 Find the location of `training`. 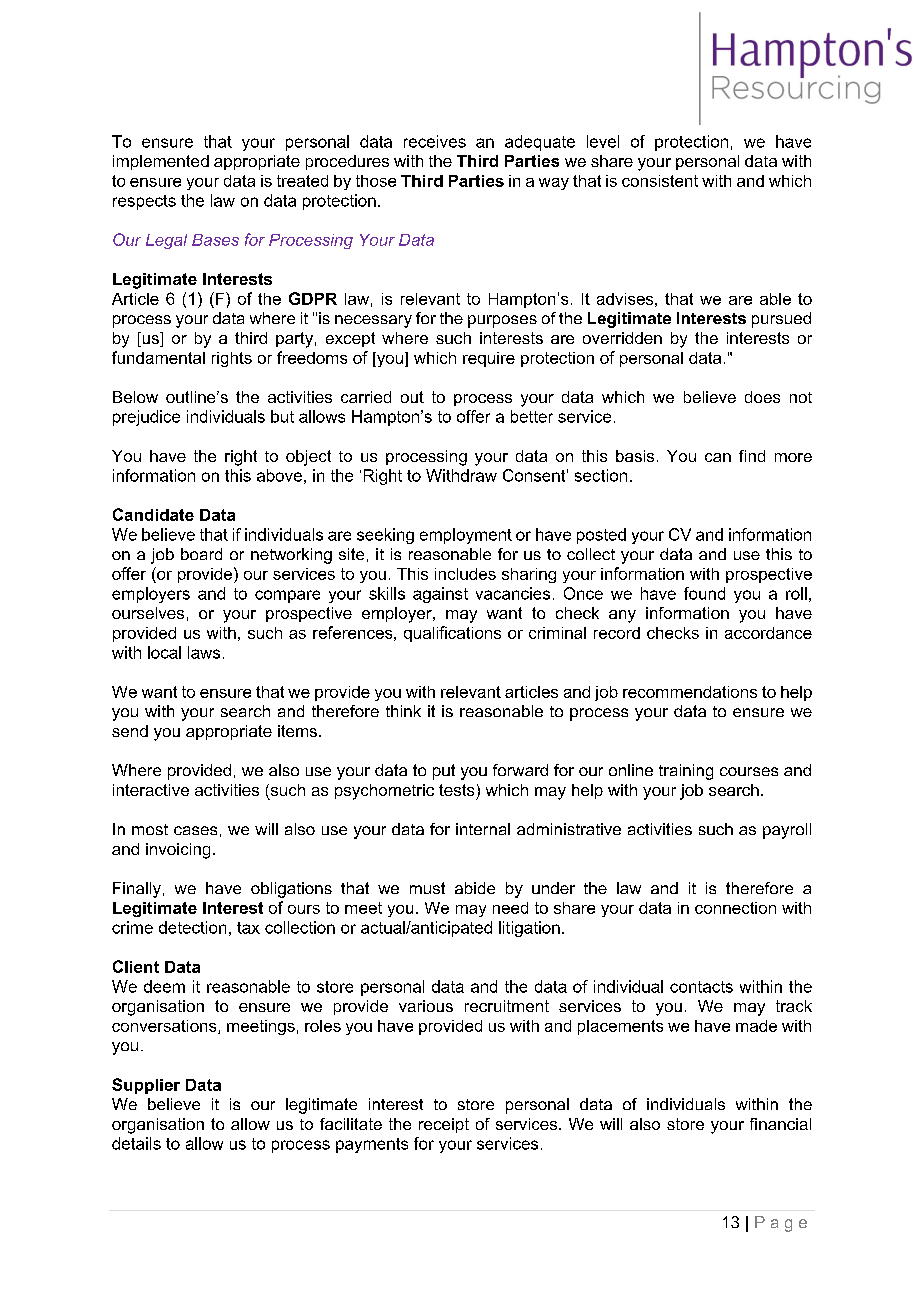

training is located at coordinates (686, 772).
